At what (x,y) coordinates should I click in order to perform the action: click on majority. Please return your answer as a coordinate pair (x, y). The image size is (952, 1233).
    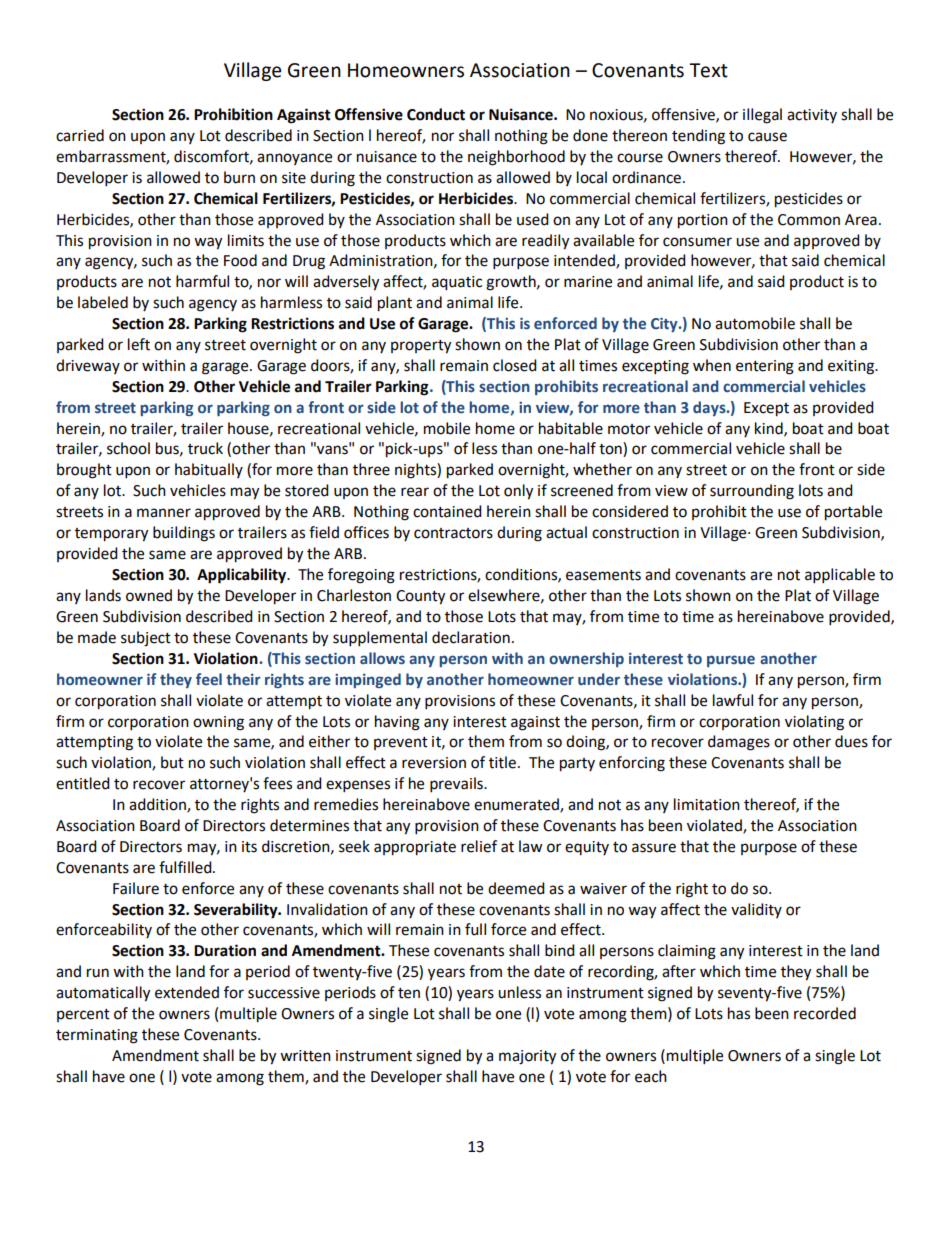
    Looking at the image, I should click on (527, 1057).
